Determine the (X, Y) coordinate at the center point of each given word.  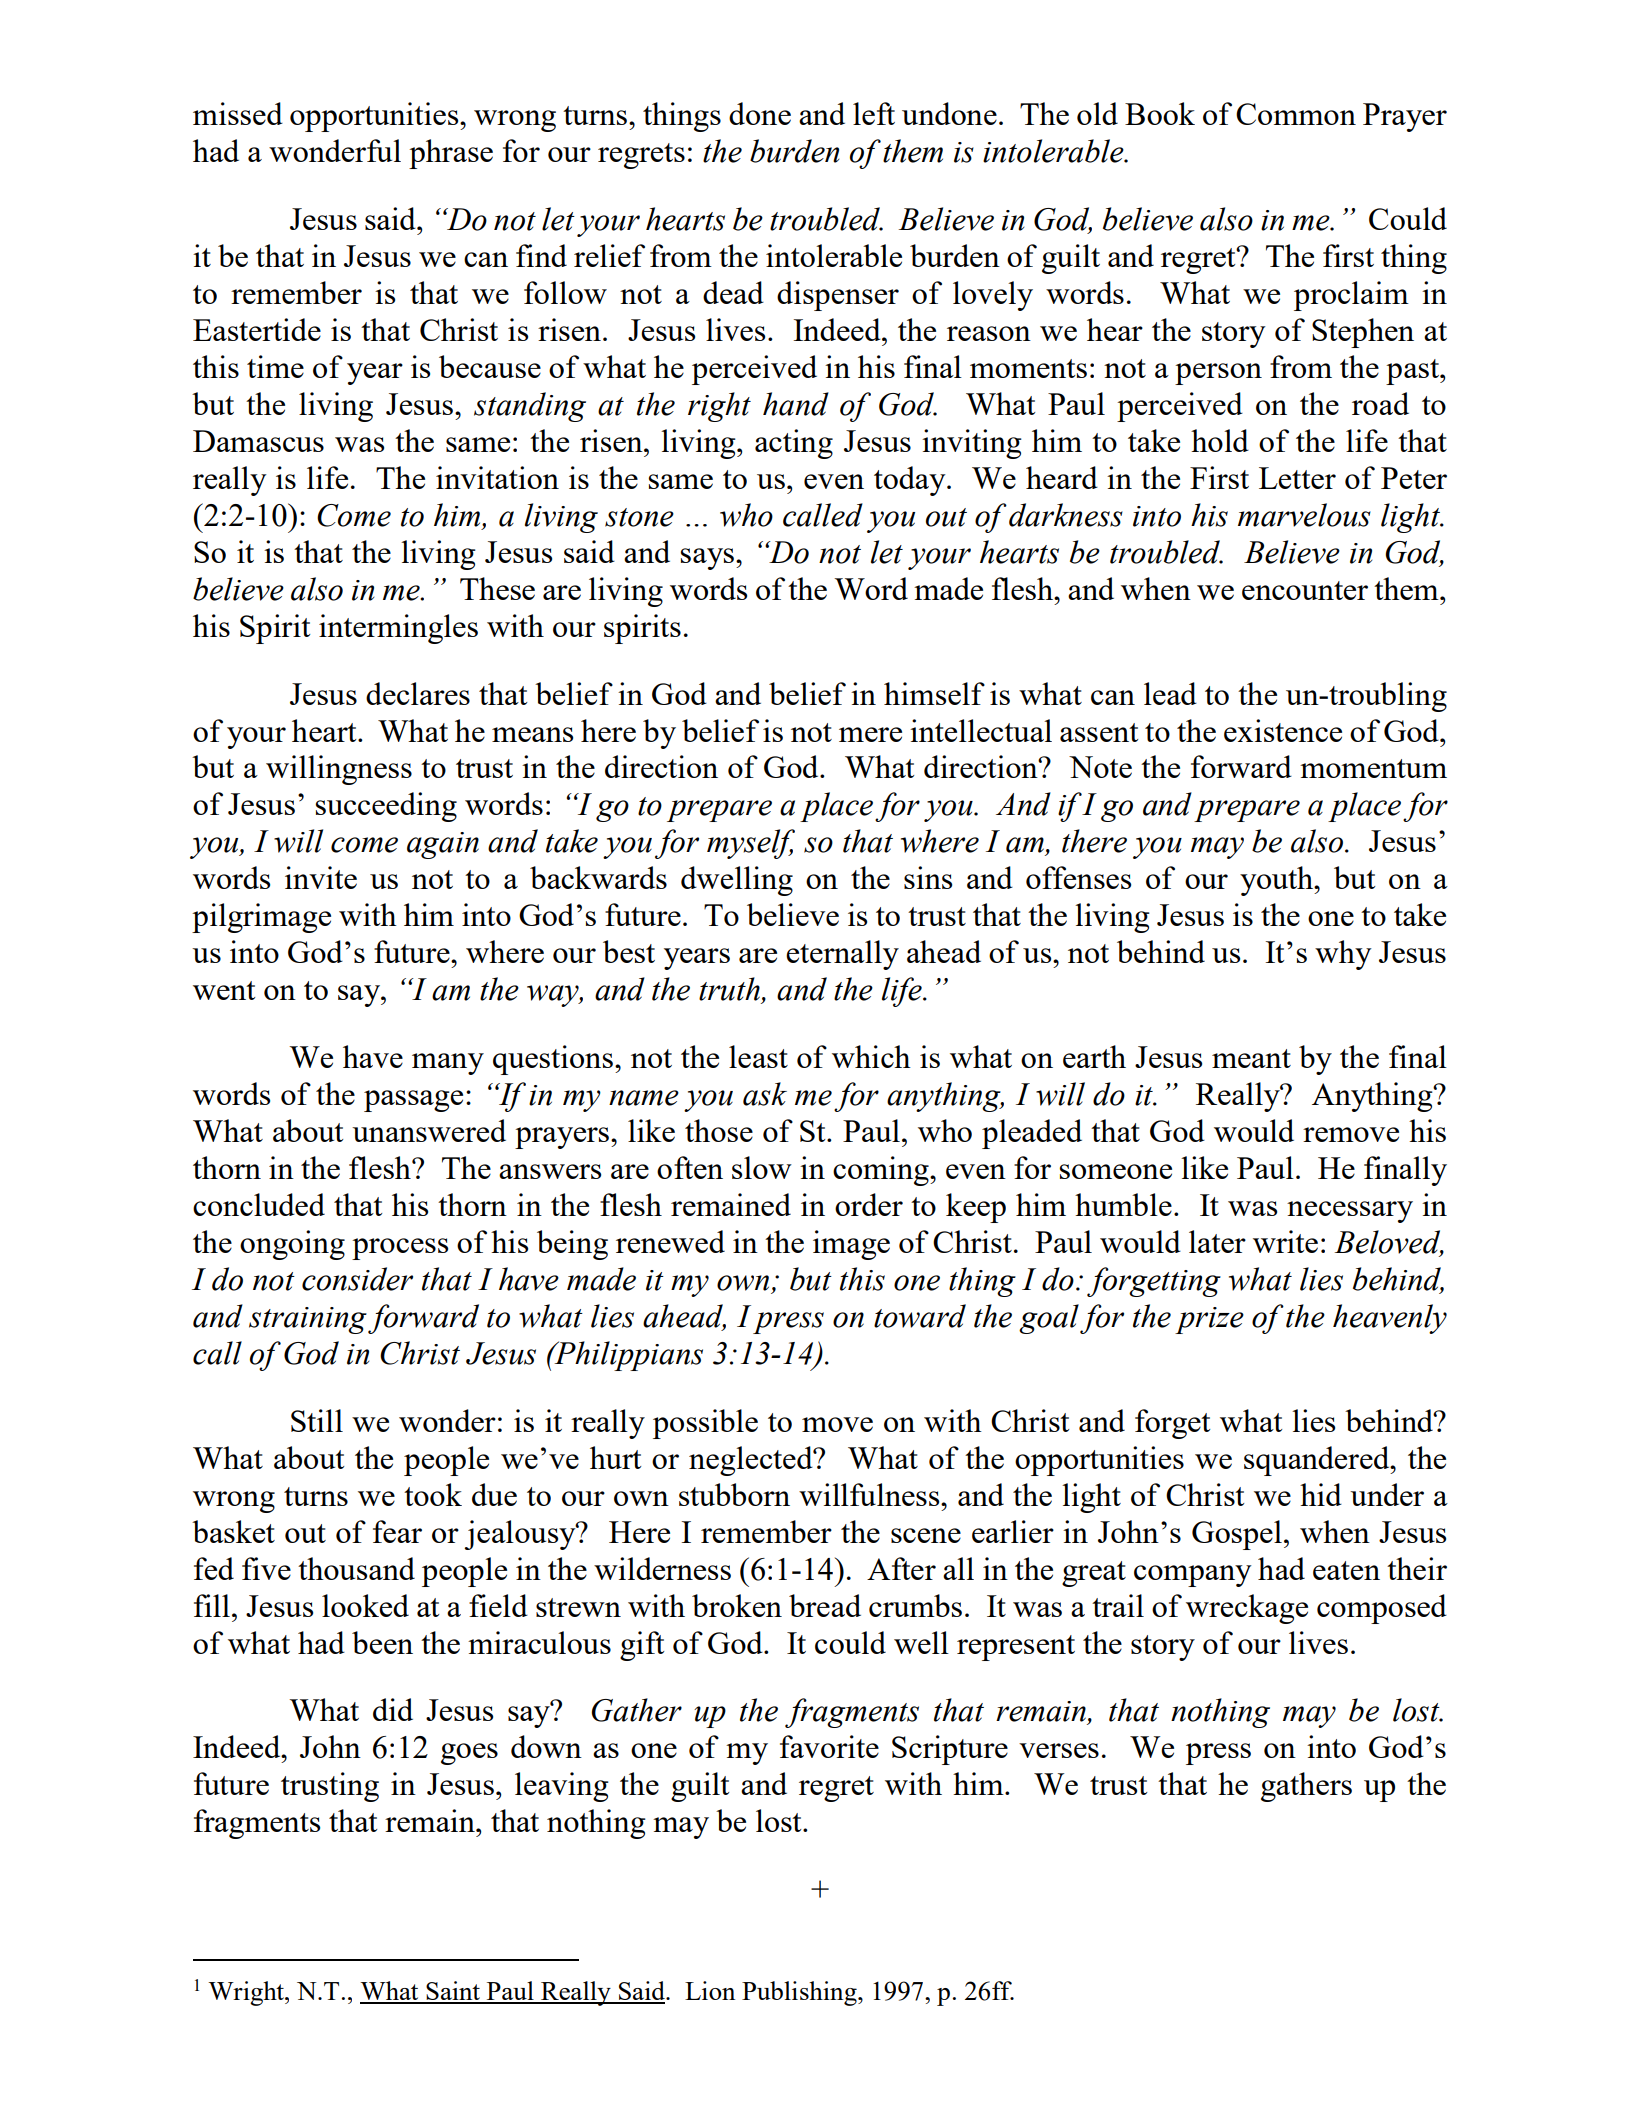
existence (1283, 730)
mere (870, 734)
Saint (453, 1992)
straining (308, 1320)
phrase (451, 154)
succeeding (386, 807)
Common (1296, 114)
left (874, 113)
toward (920, 1316)
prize (1209, 1320)
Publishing (800, 1993)
